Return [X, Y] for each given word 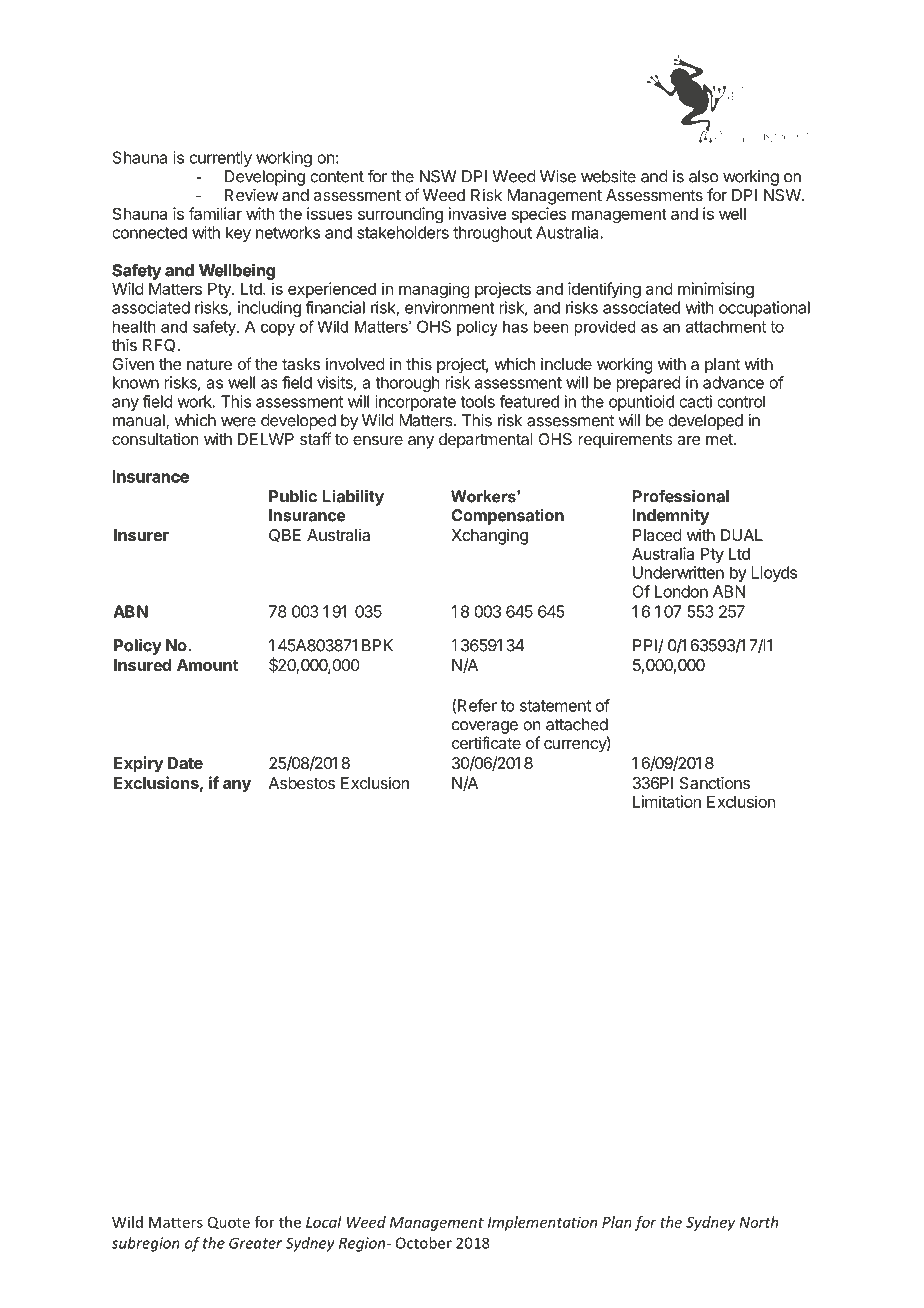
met [720, 439]
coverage [484, 727]
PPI [646, 646]
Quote [229, 1223]
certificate [486, 742]
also [704, 176]
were [238, 422]
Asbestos [301, 783]
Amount [207, 665]
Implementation [542, 1223]
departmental [486, 441]
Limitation [666, 801]
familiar [215, 213]
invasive [477, 213]
